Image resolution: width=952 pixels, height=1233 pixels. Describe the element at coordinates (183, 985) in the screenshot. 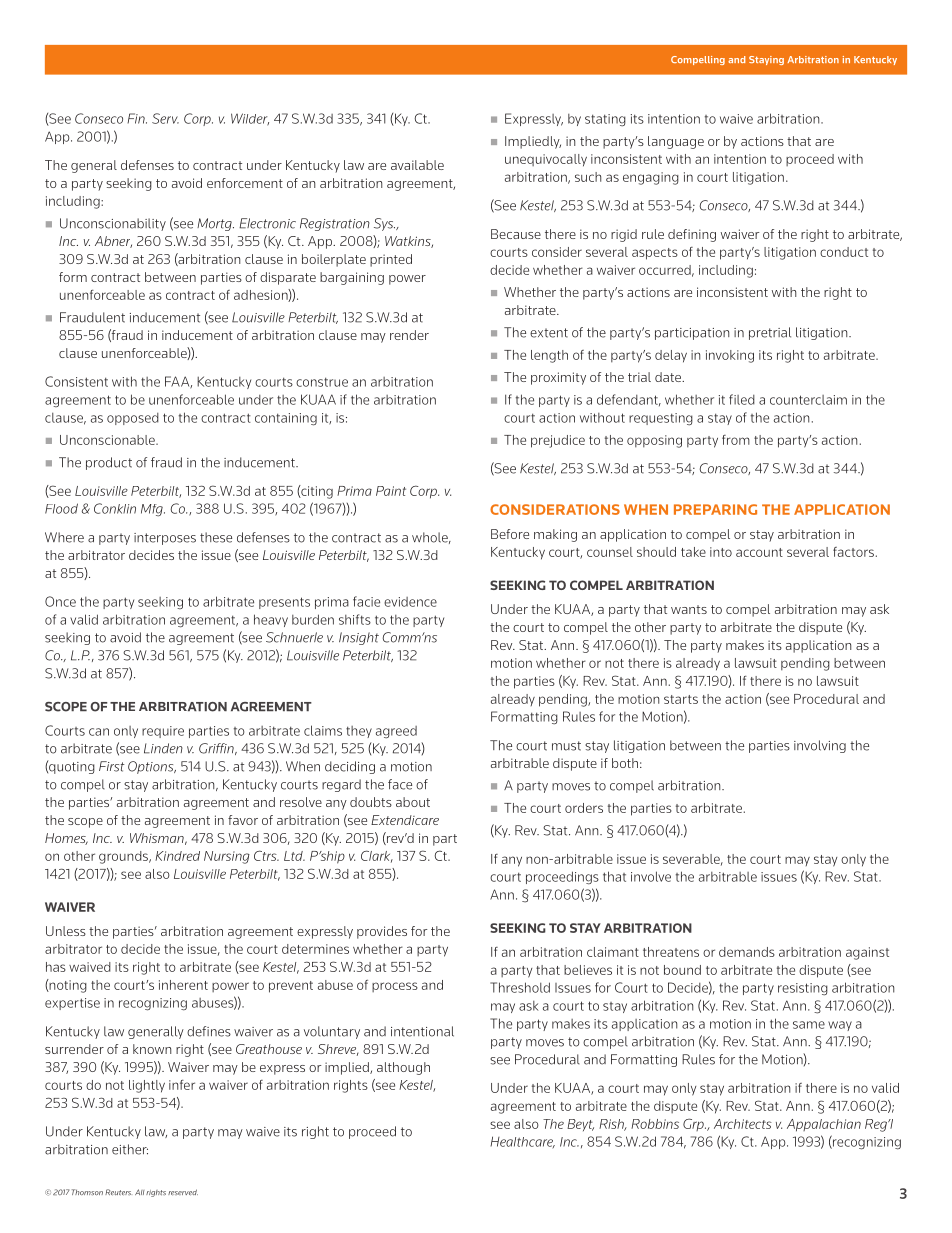

I see `inherent` at that location.
